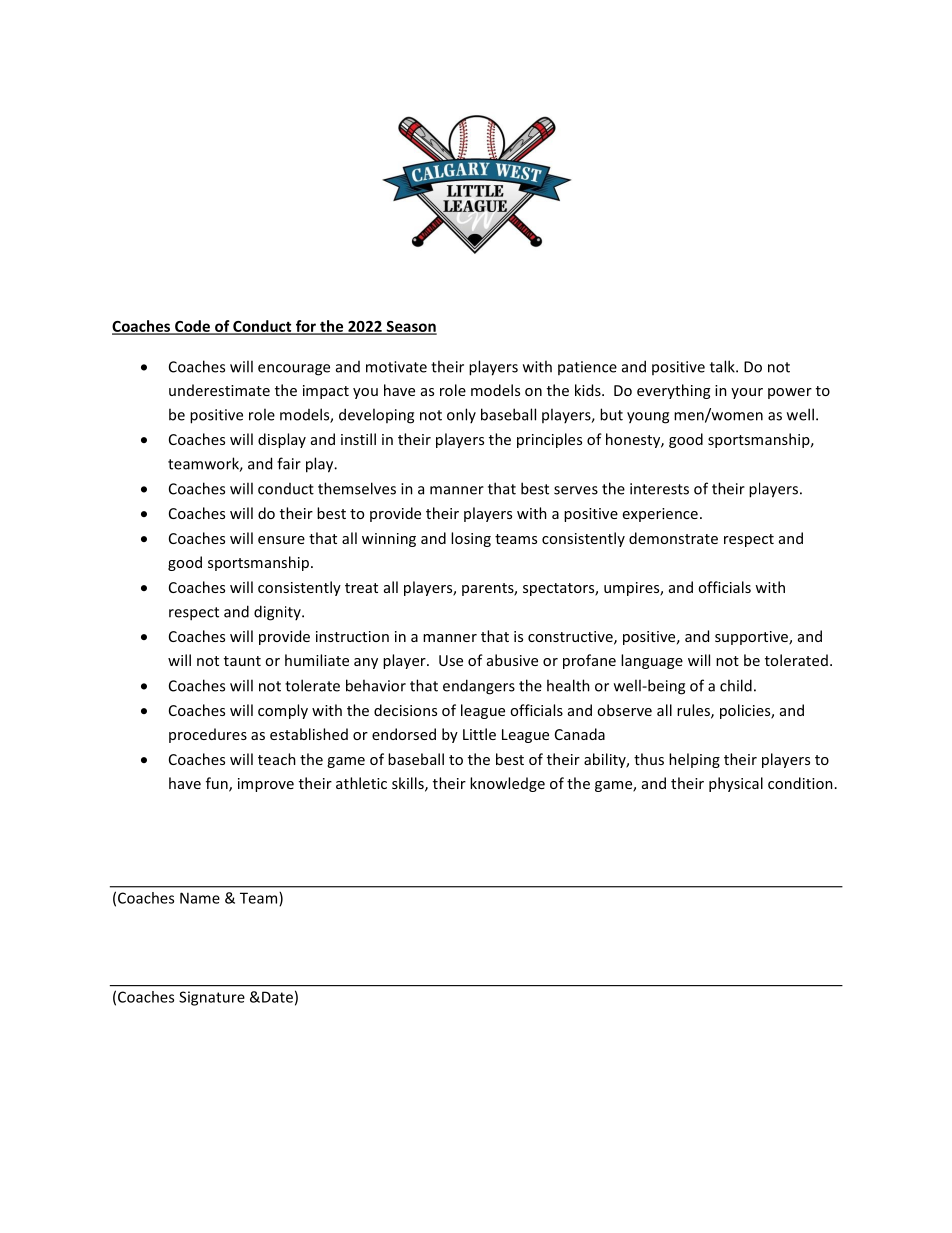 The image size is (952, 1233). What do you see at coordinates (281, 540) in the screenshot?
I see `ensure` at bounding box center [281, 540].
